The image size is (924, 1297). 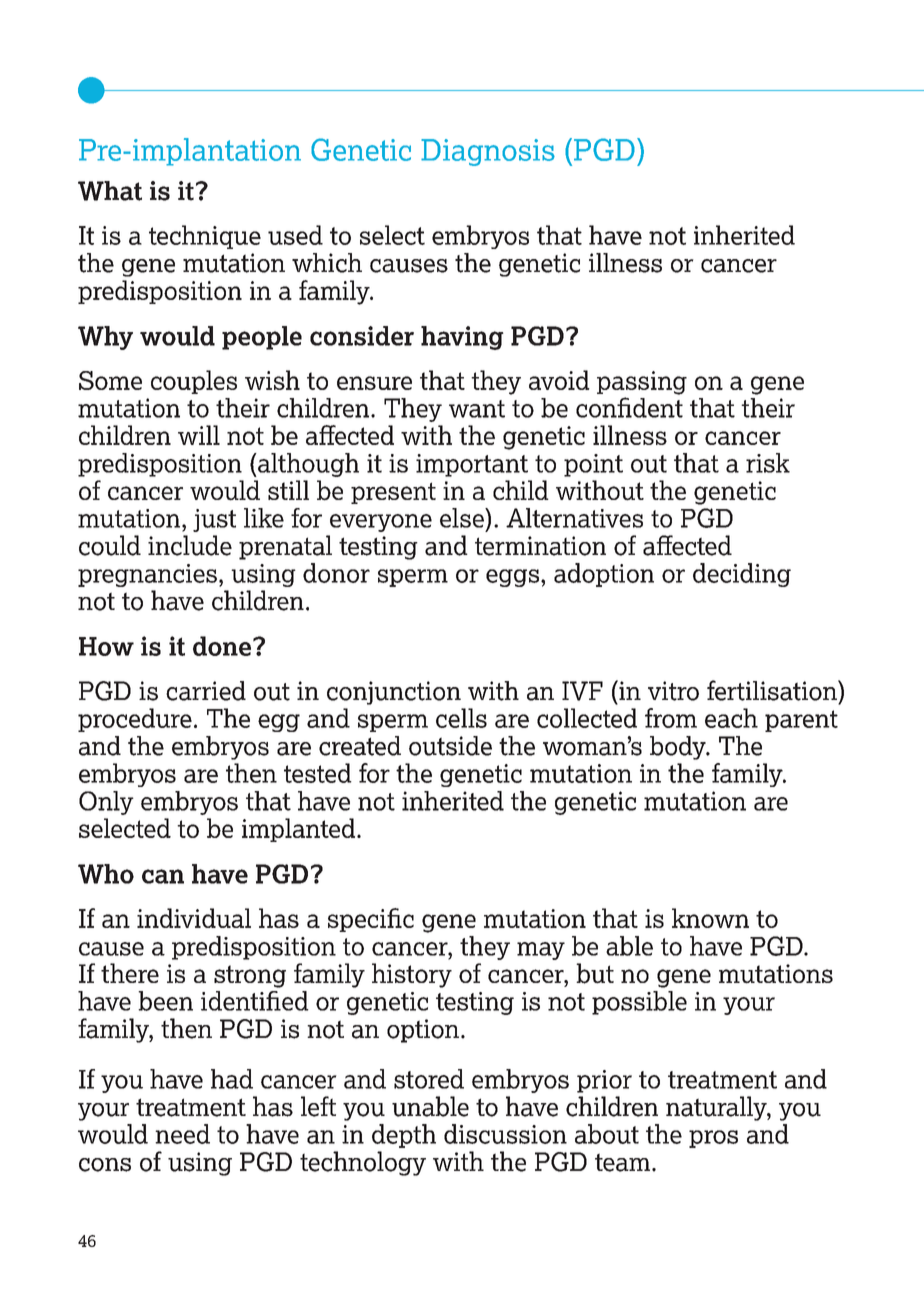 I want to click on conjunction, so click(x=394, y=693).
